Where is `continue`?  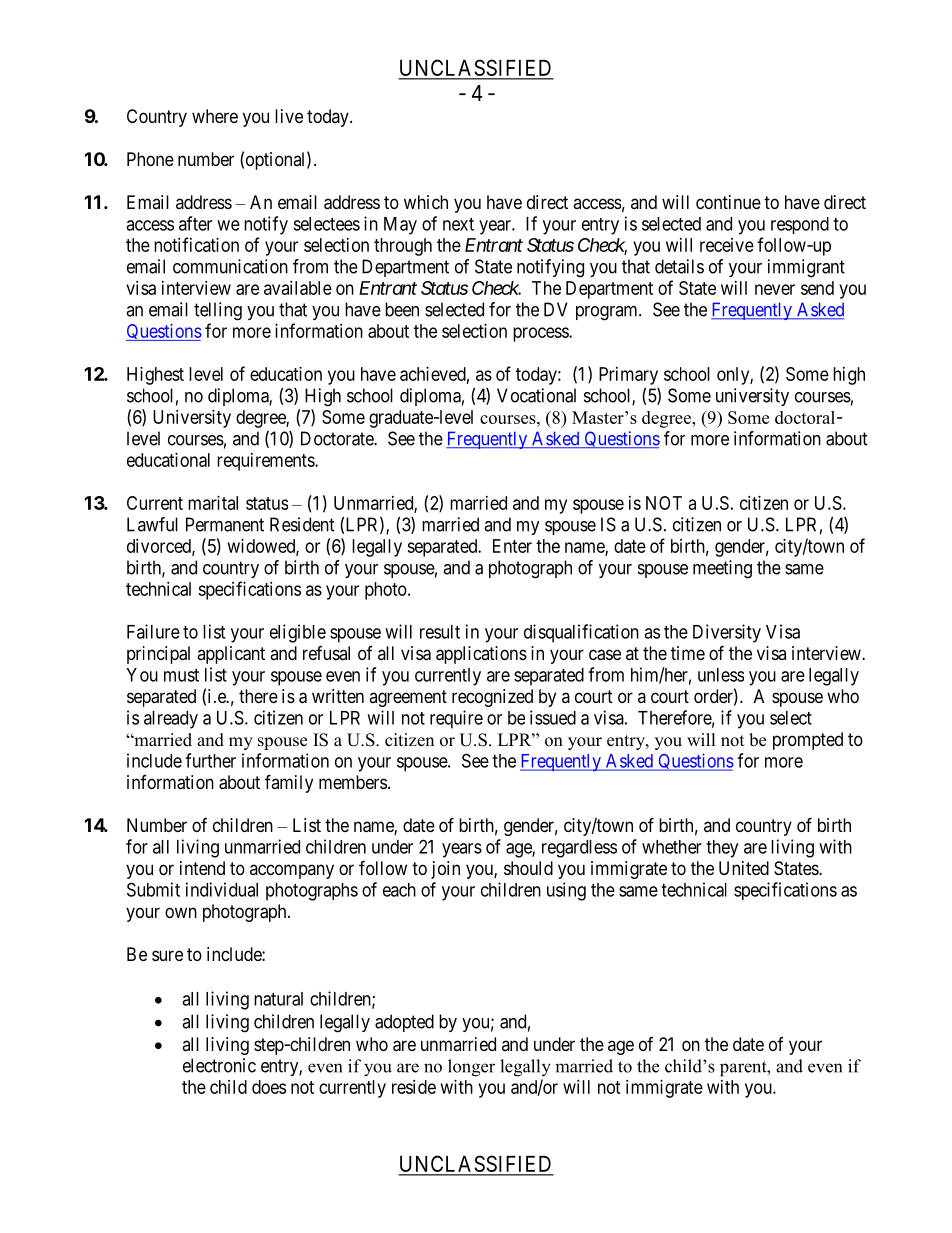 continue is located at coordinates (728, 202).
